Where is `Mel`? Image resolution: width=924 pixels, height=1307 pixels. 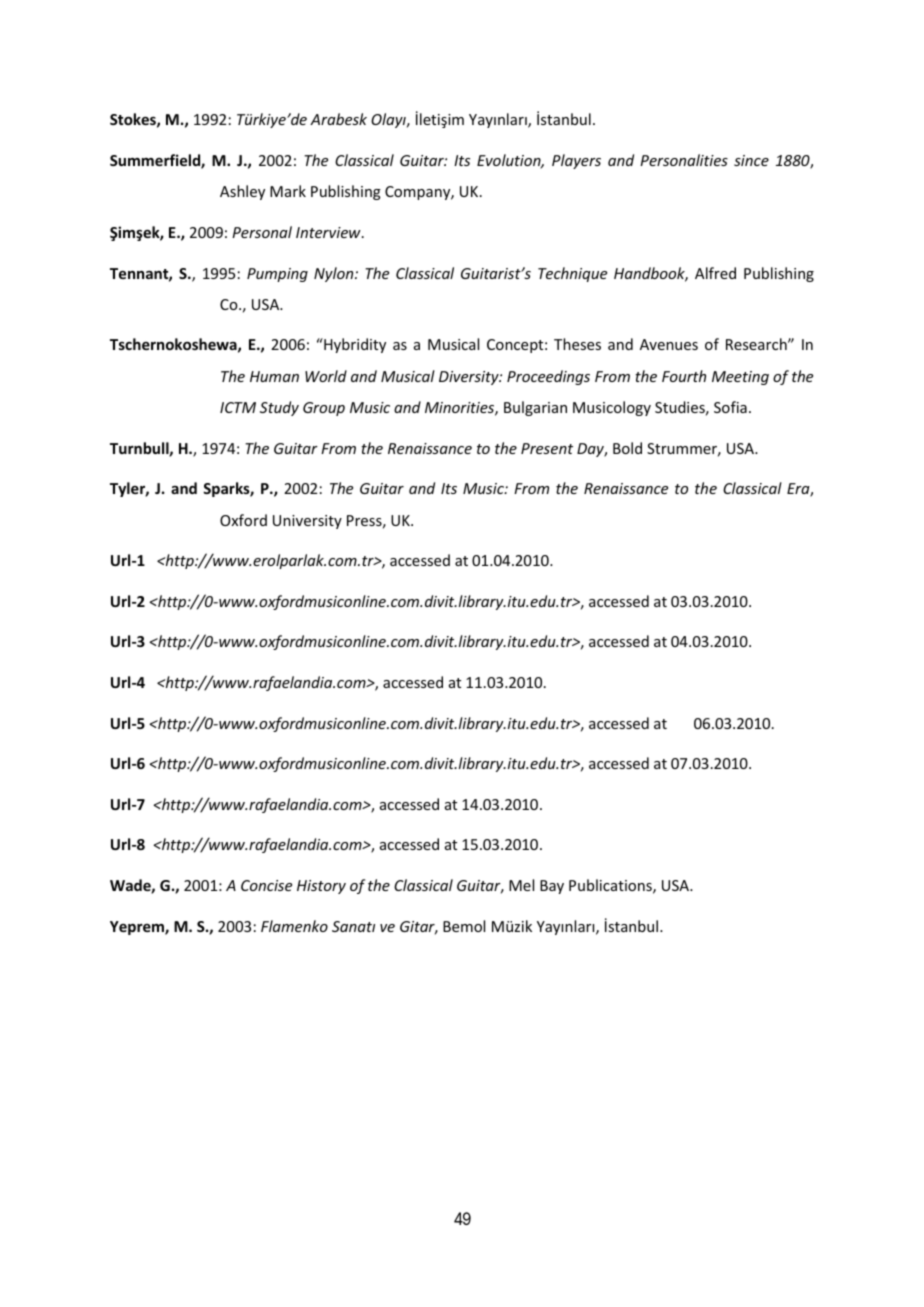
Mel is located at coordinates (521, 885).
